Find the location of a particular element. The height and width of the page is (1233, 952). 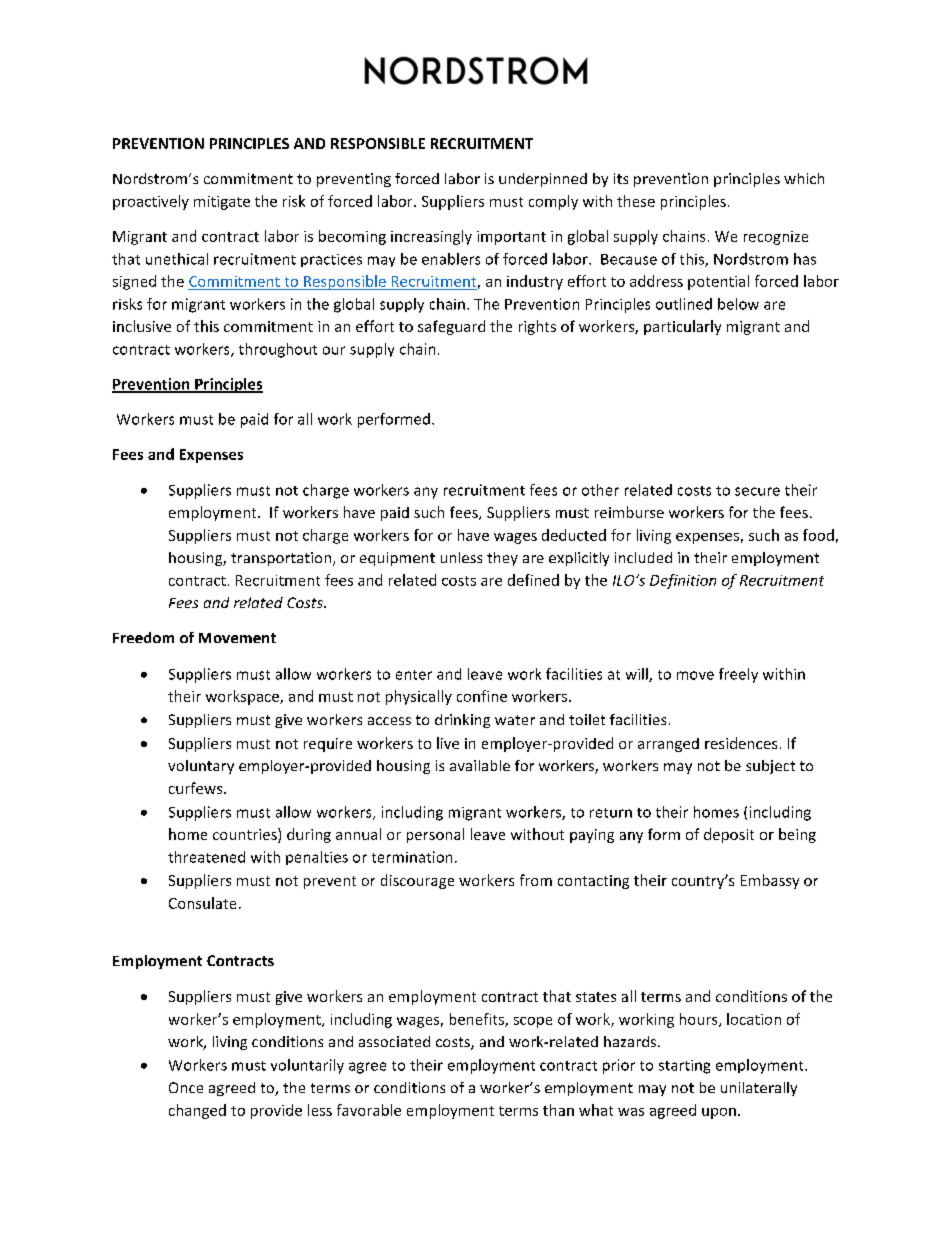

recognize is located at coordinates (776, 238).
